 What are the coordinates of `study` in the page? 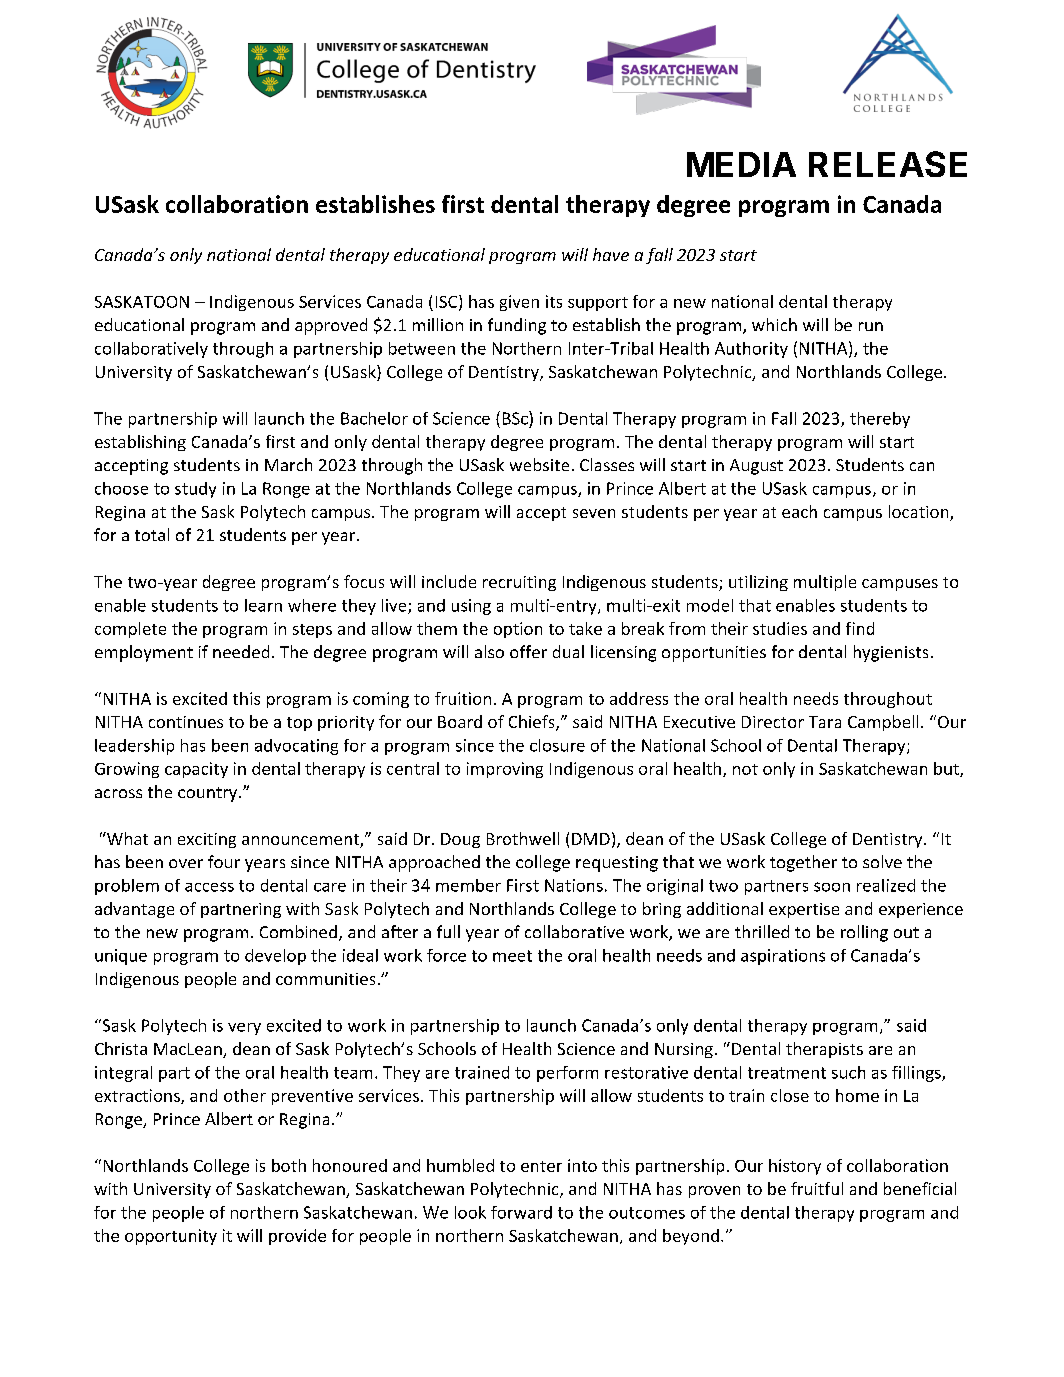 It's located at (195, 490).
